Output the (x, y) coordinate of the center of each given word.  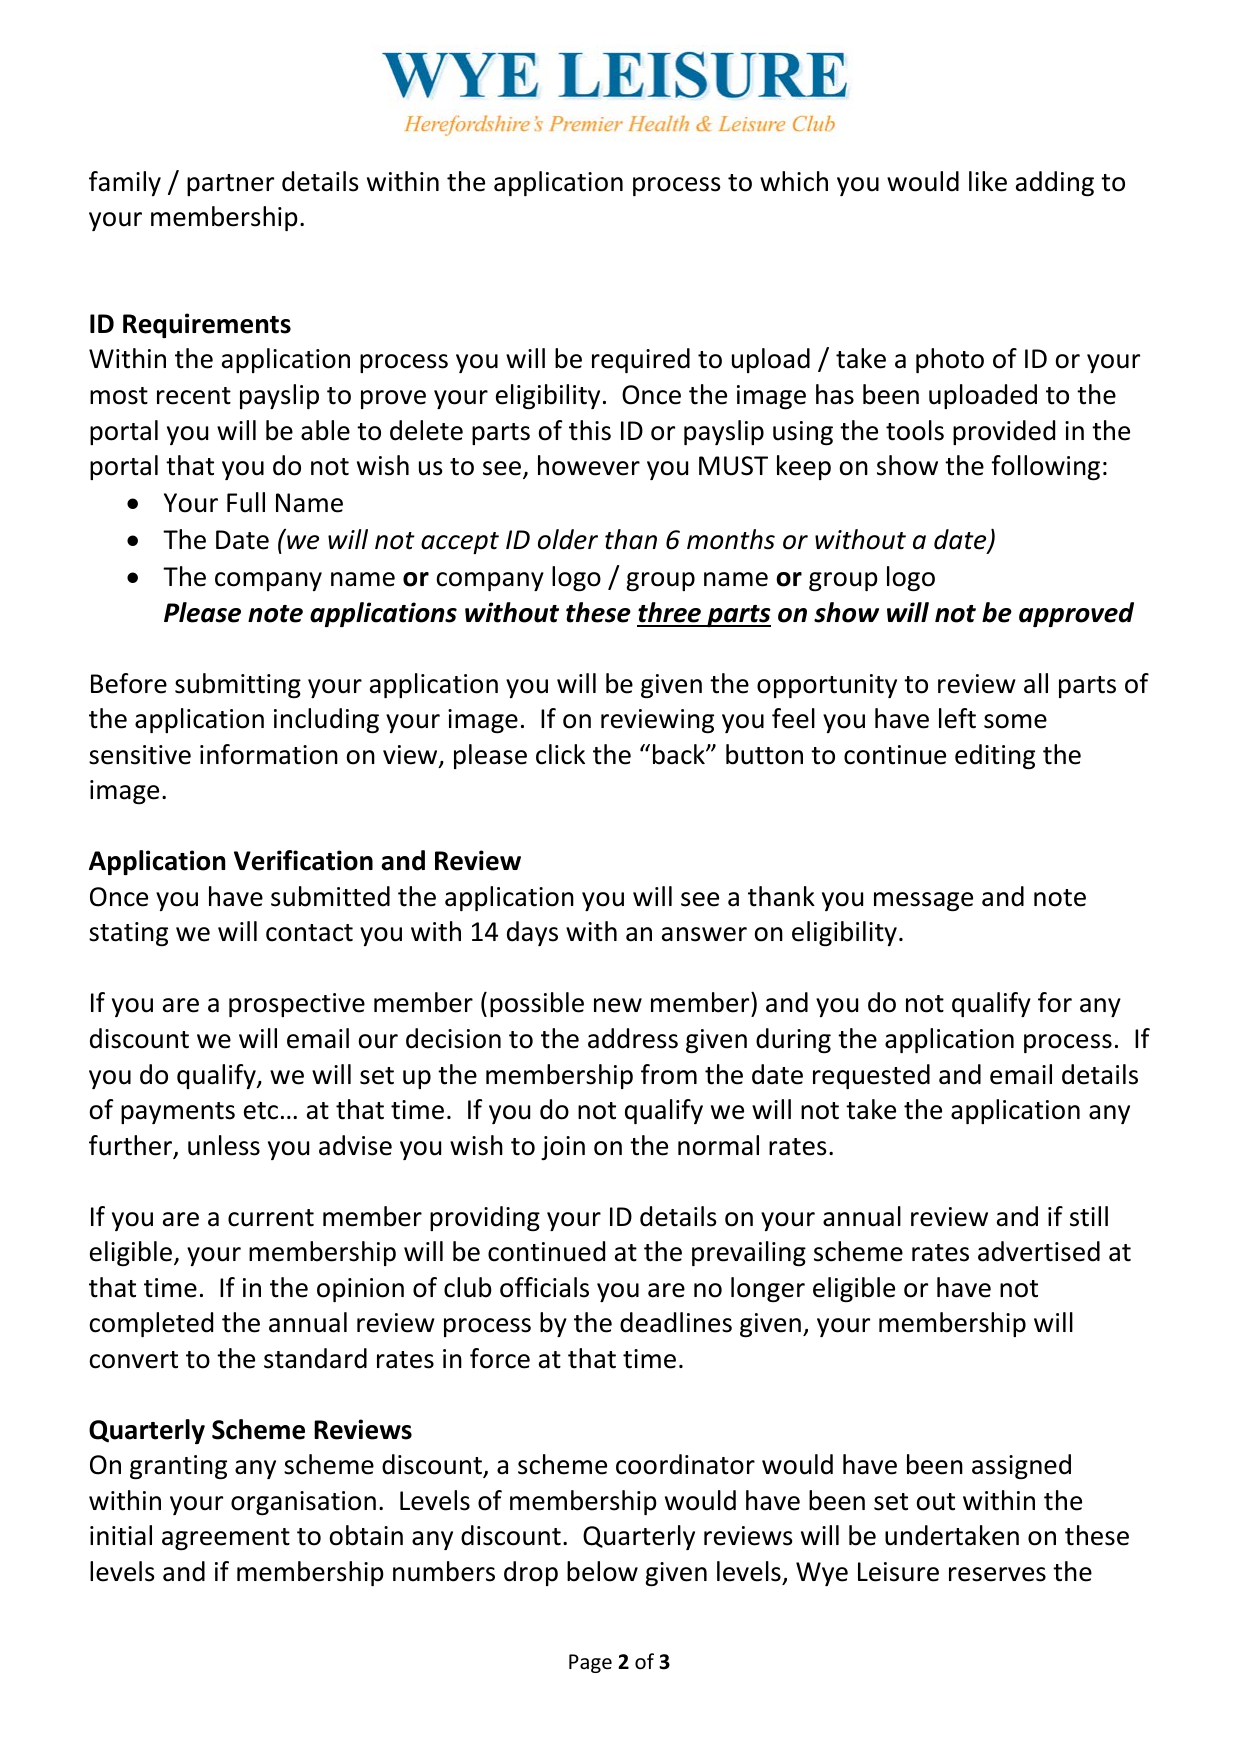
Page (590, 1663)
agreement (226, 1539)
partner (230, 185)
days (532, 933)
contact (309, 933)
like (988, 181)
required (641, 360)
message (923, 901)
